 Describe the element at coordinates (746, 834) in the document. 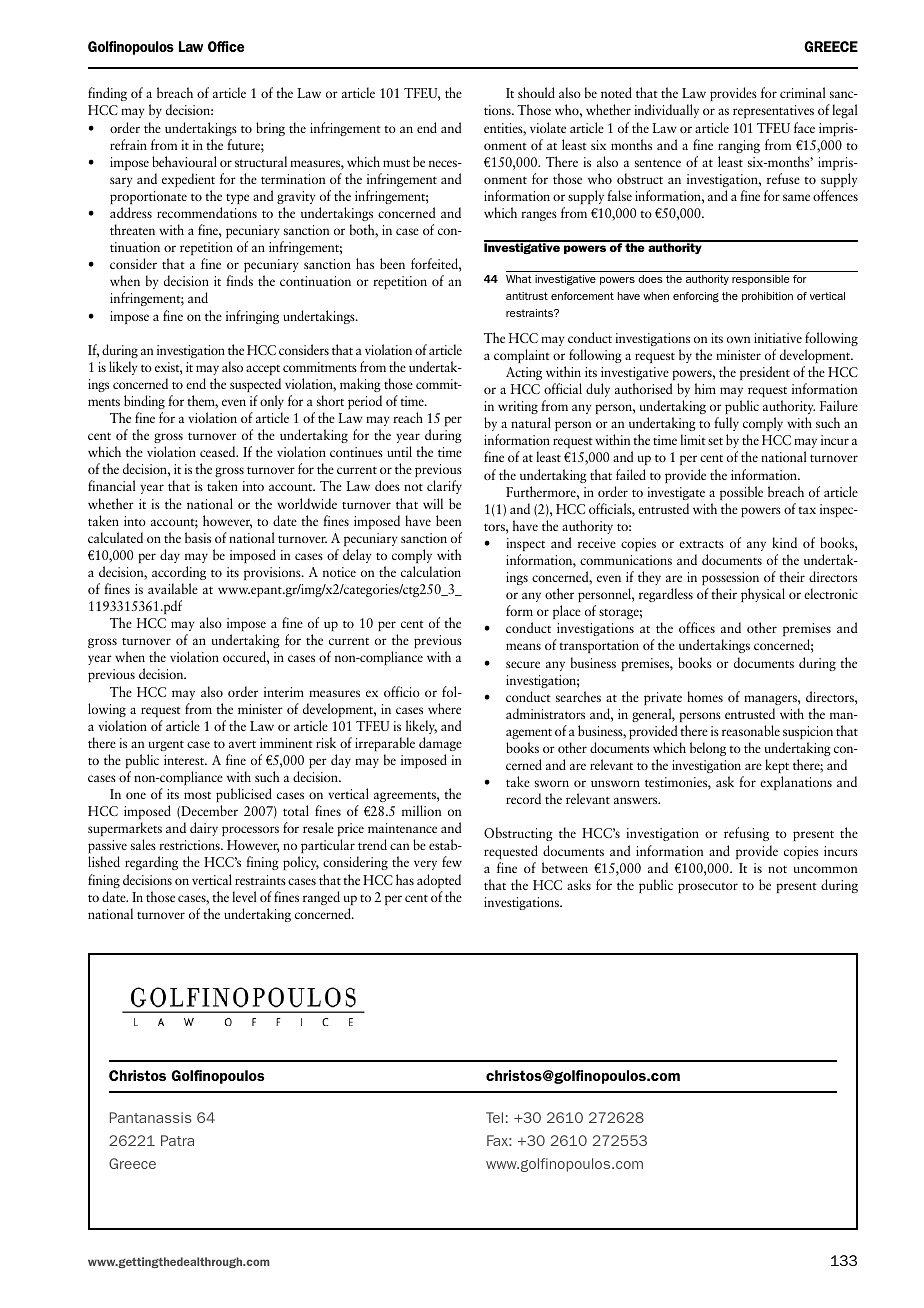

I see `refusing` at that location.
